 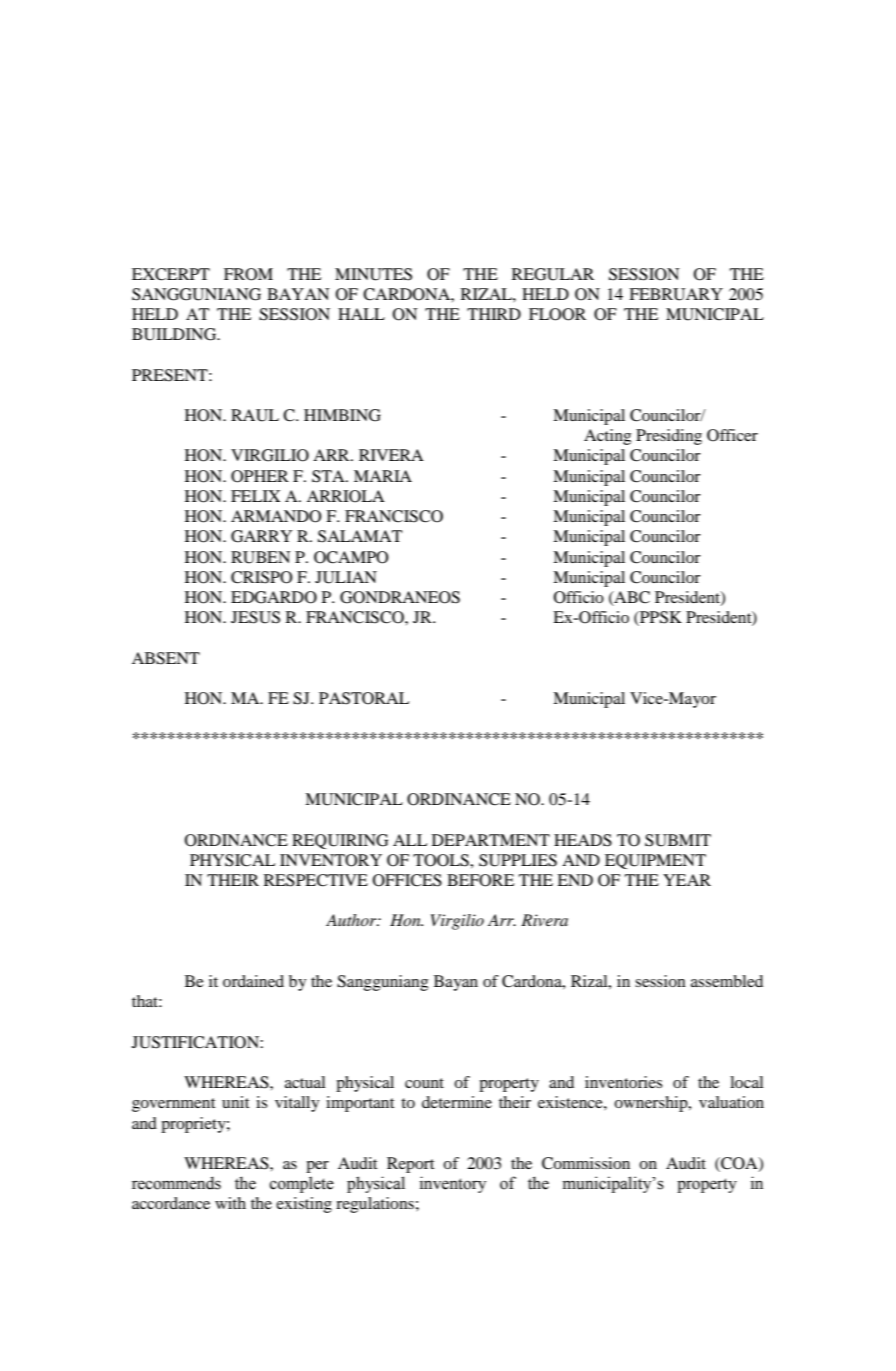 What do you see at coordinates (230, 1203) in the page?
I see `with` at bounding box center [230, 1203].
